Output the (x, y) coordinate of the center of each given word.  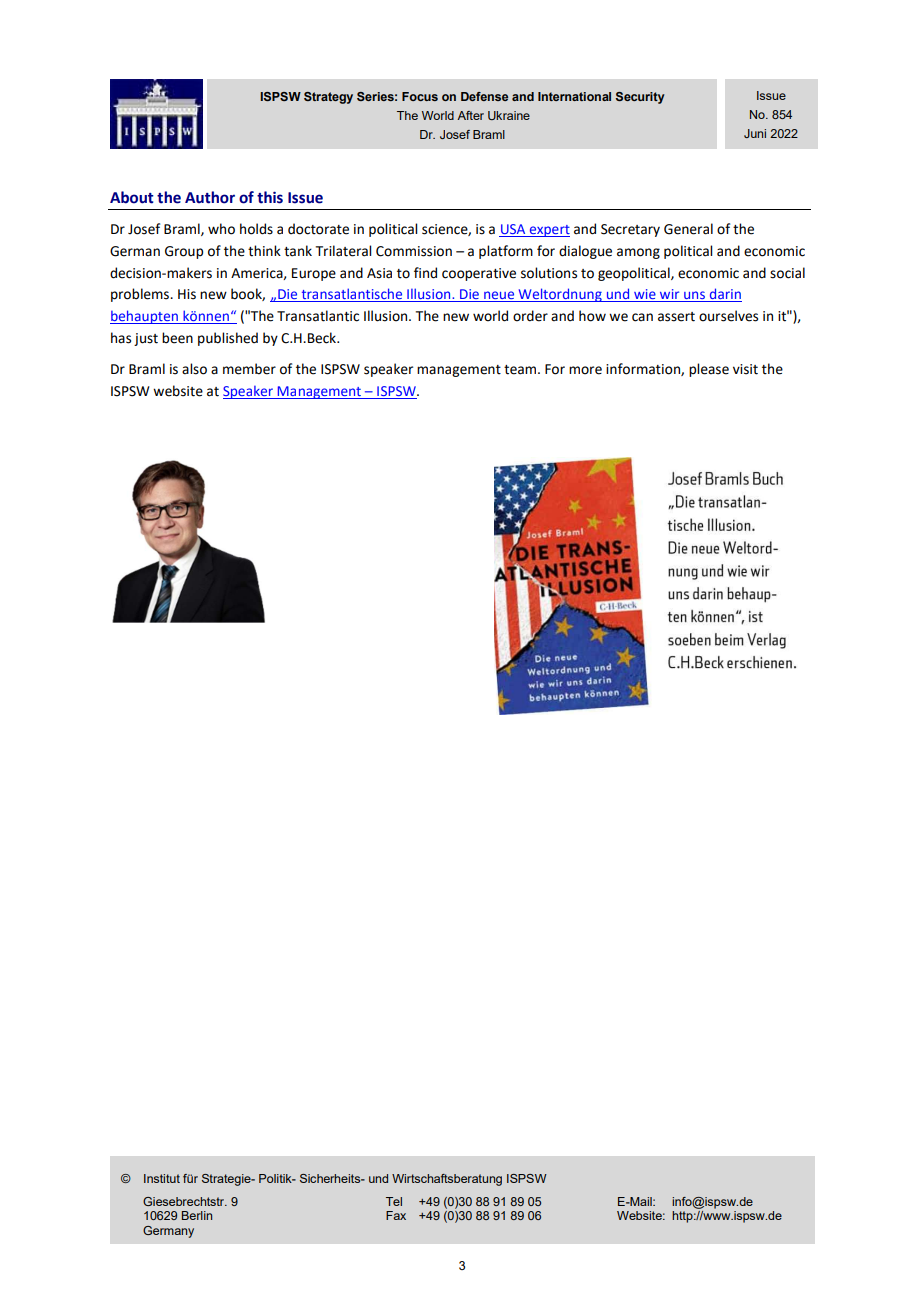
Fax (396, 1215)
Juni (755, 133)
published (228, 339)
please (709, 370)
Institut (162, 1178)
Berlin (197, 1215)
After (470, 115)
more (585, 370)
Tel (394, 1201)
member (249, 369)
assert (676, 317)
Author (210, 197)
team (521, 370)
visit (745, 369)
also (194, 369)
